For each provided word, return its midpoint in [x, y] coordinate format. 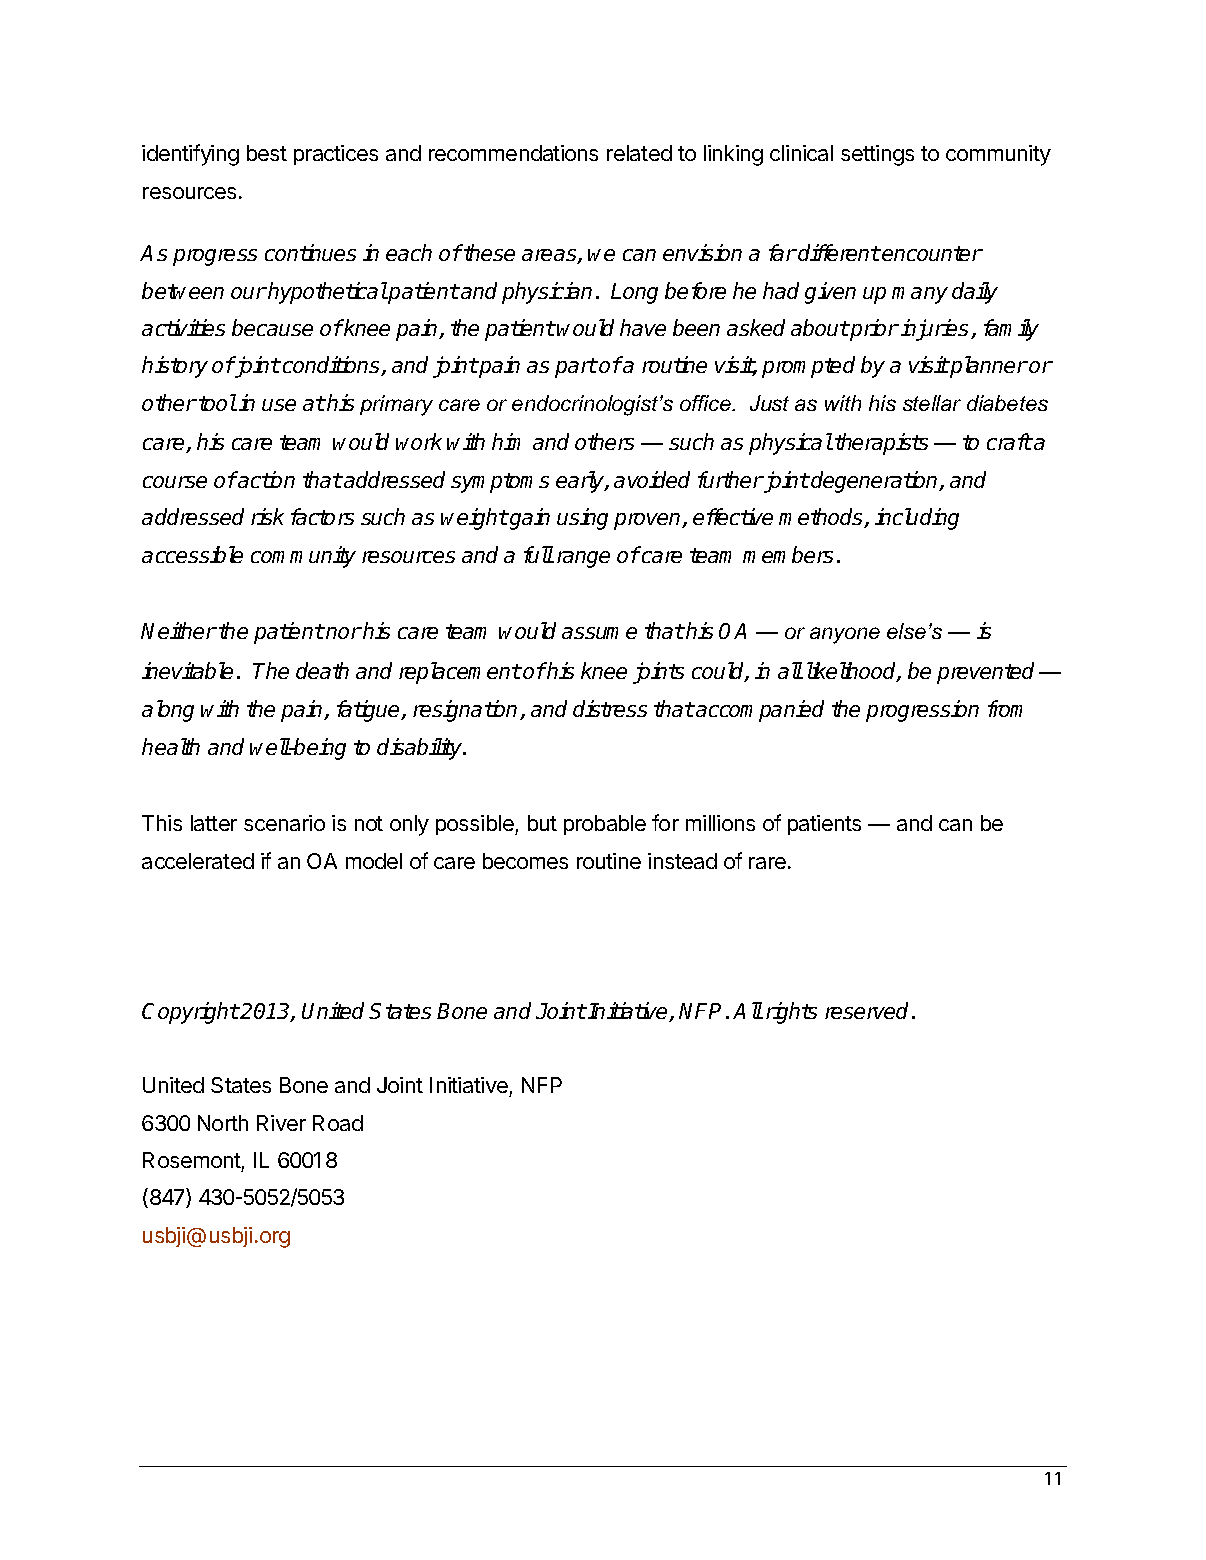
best [267, 153]
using [582, 519]
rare [767, 863]
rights [791, 1013]
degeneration [875, 482]
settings [877, 155]
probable [605, 825]
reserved [869, 1010]
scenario [284, 823]
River [281, 1123]
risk [267, 516]
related [639, 153]
